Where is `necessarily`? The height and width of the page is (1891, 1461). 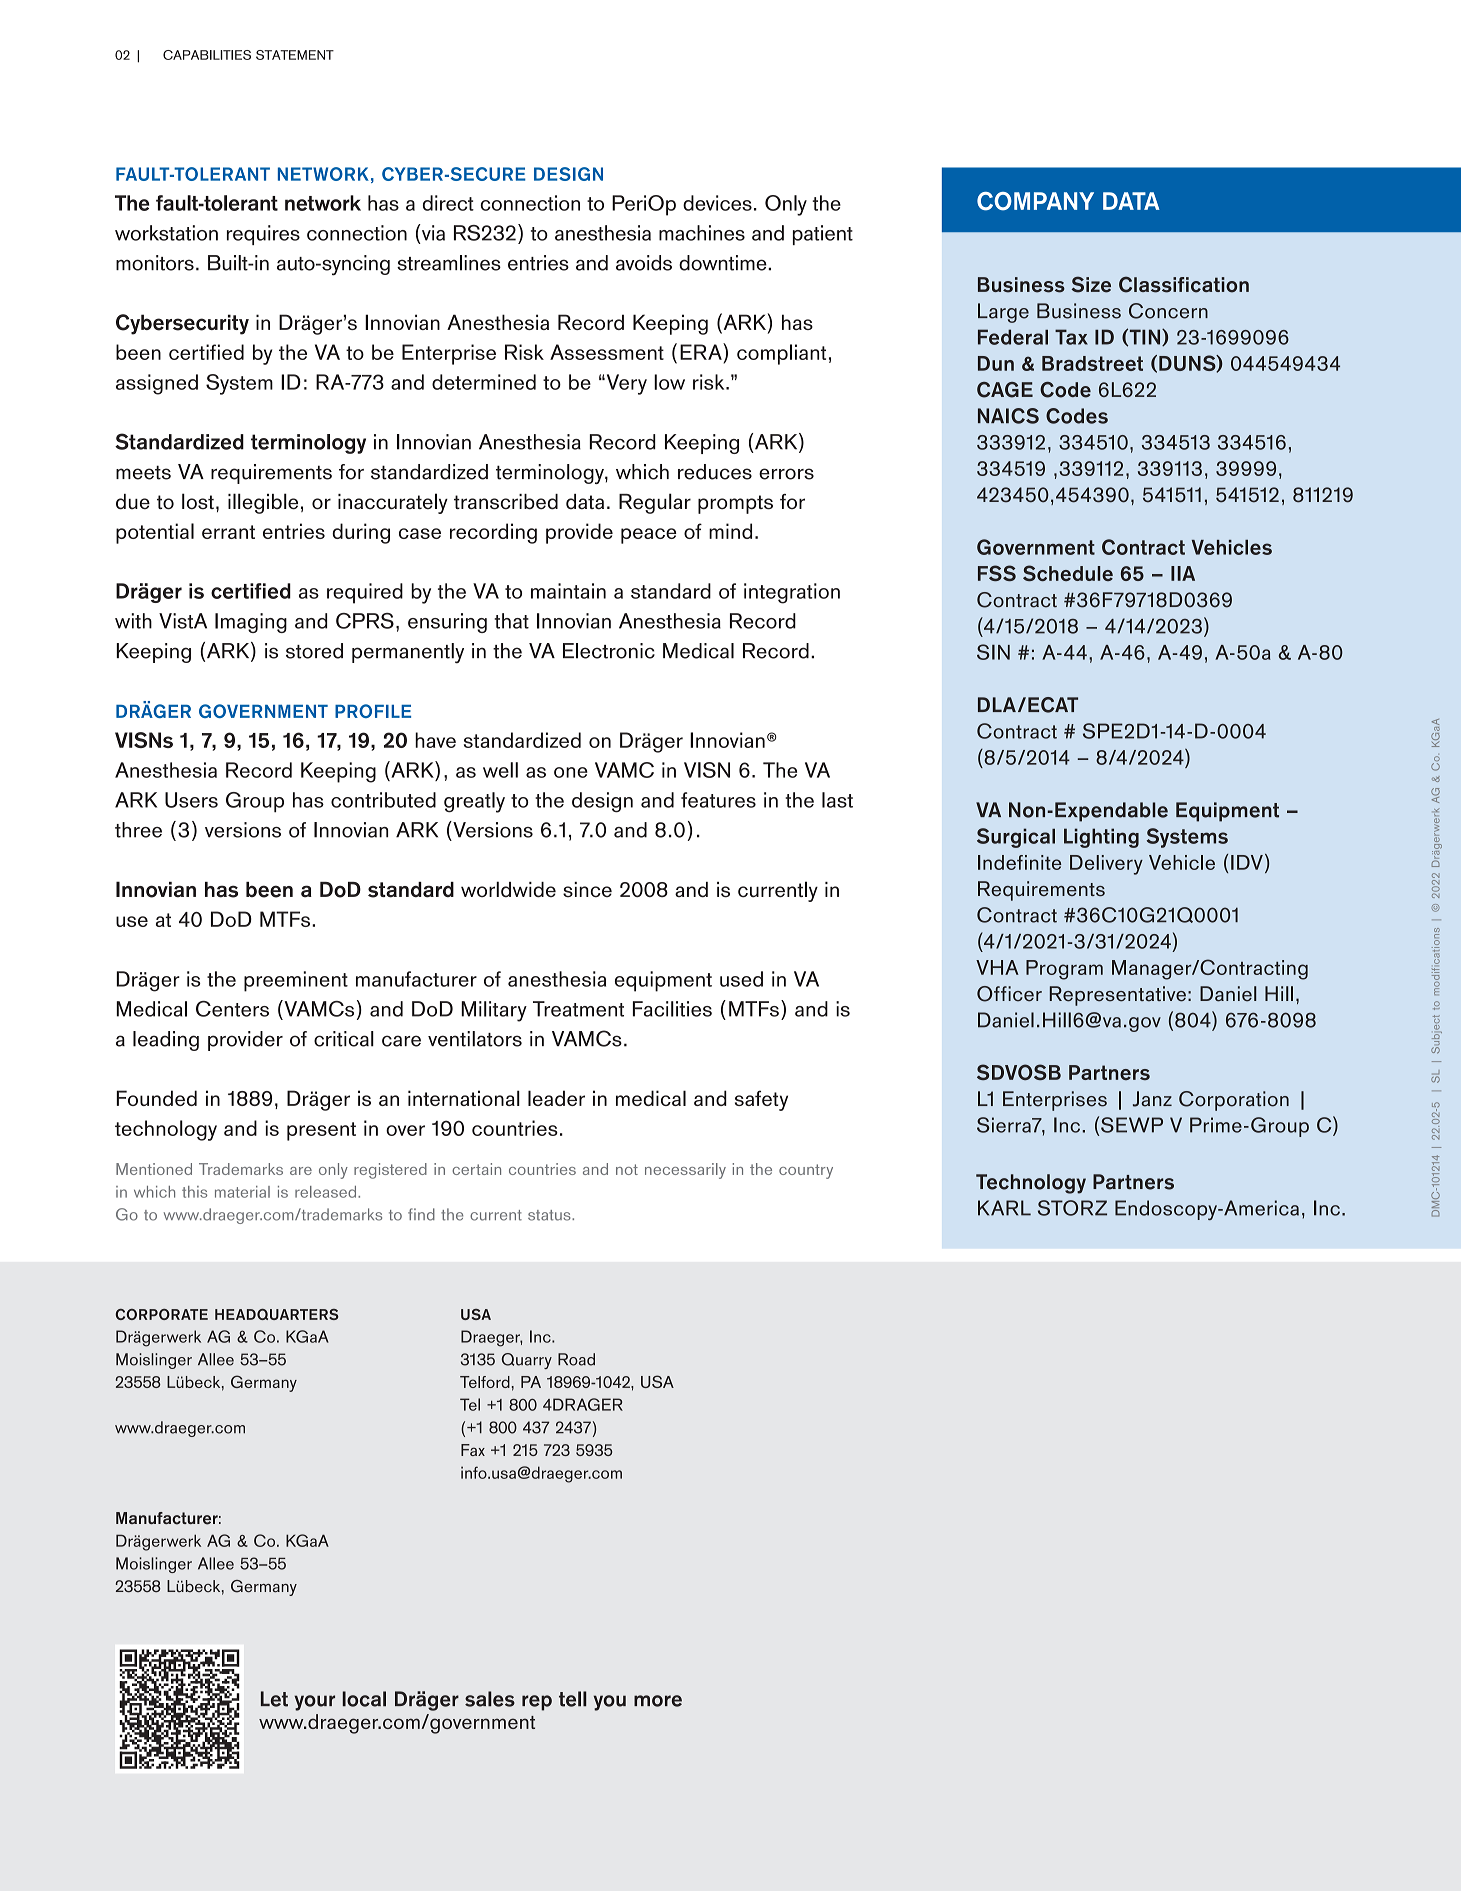 necessarily is located at coordinates (685, 1171).
